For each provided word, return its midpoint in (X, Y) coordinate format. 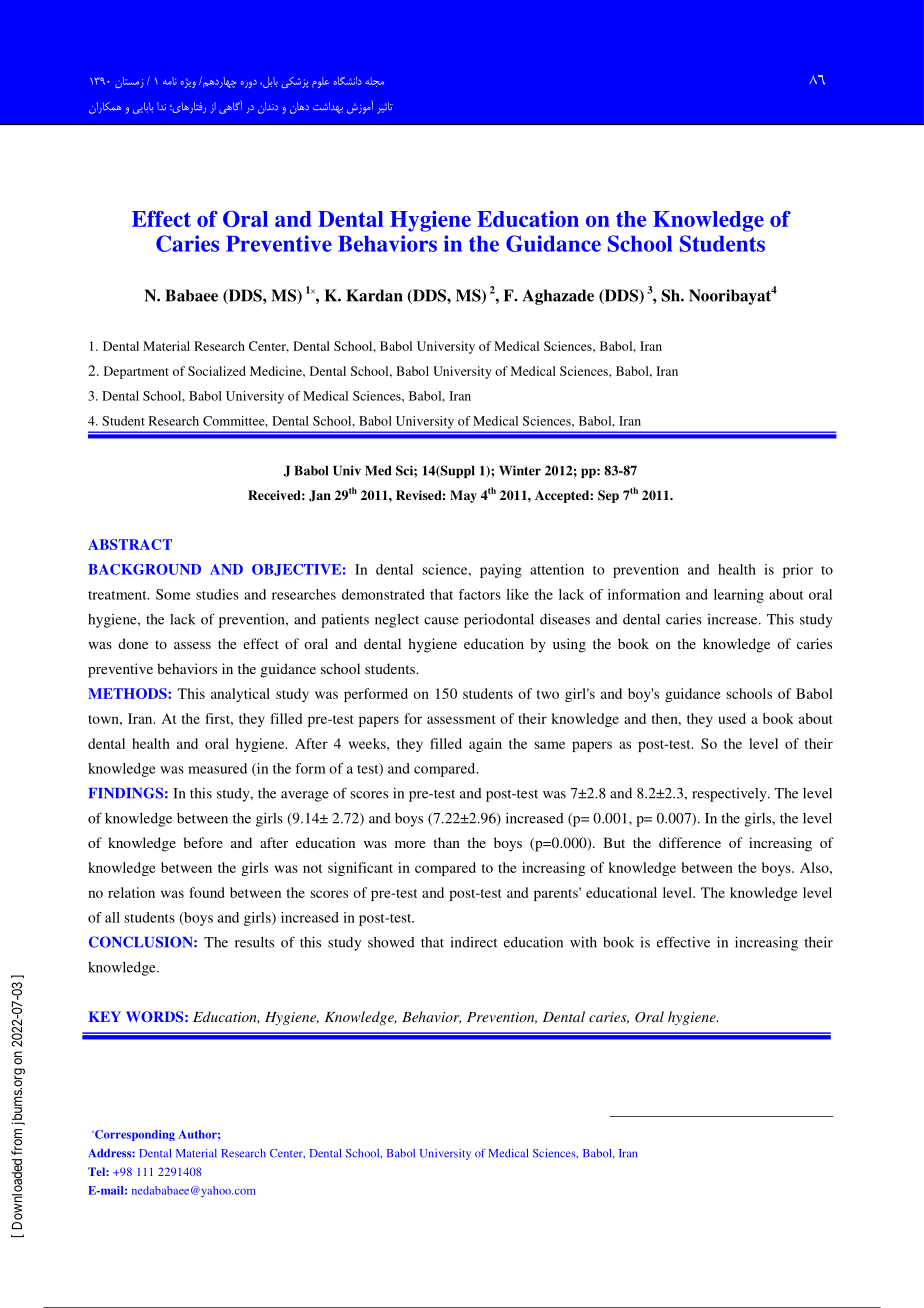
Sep (608, 496)
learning (739, 596)
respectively (730, 795)
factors (480, 594)
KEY (105, 1016)
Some (173, 594)
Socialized (217, 371)
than (446, 842)
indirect (474, 942)
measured (217, 768)
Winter (520, 470)
